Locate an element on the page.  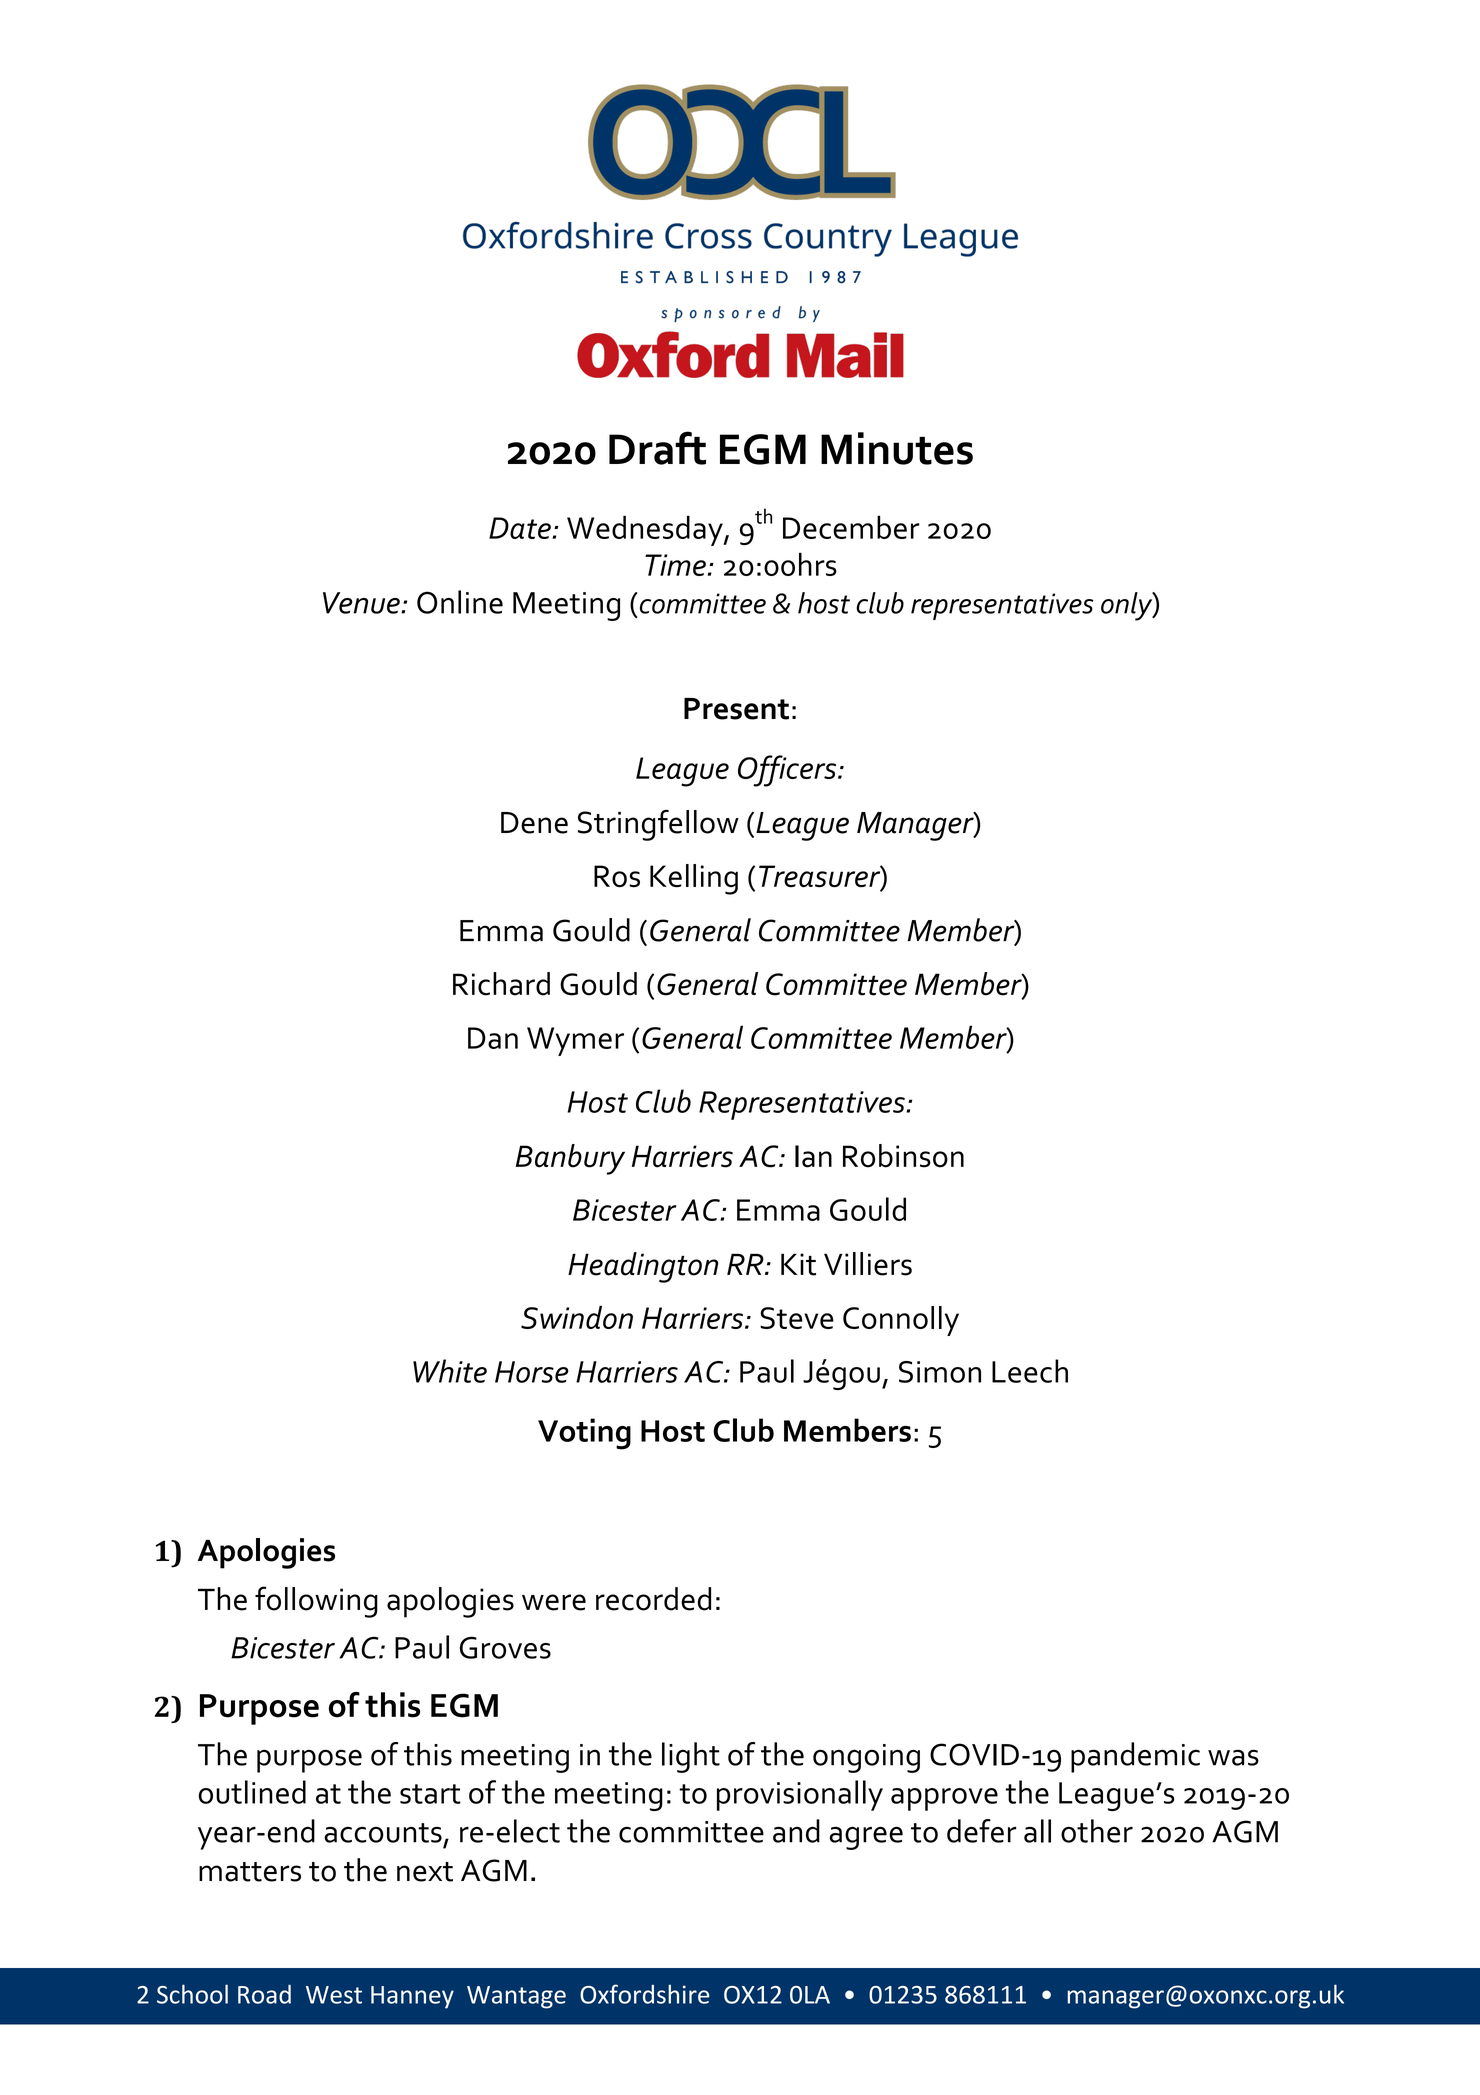
Ian is located at coordinates (813, 1156).
